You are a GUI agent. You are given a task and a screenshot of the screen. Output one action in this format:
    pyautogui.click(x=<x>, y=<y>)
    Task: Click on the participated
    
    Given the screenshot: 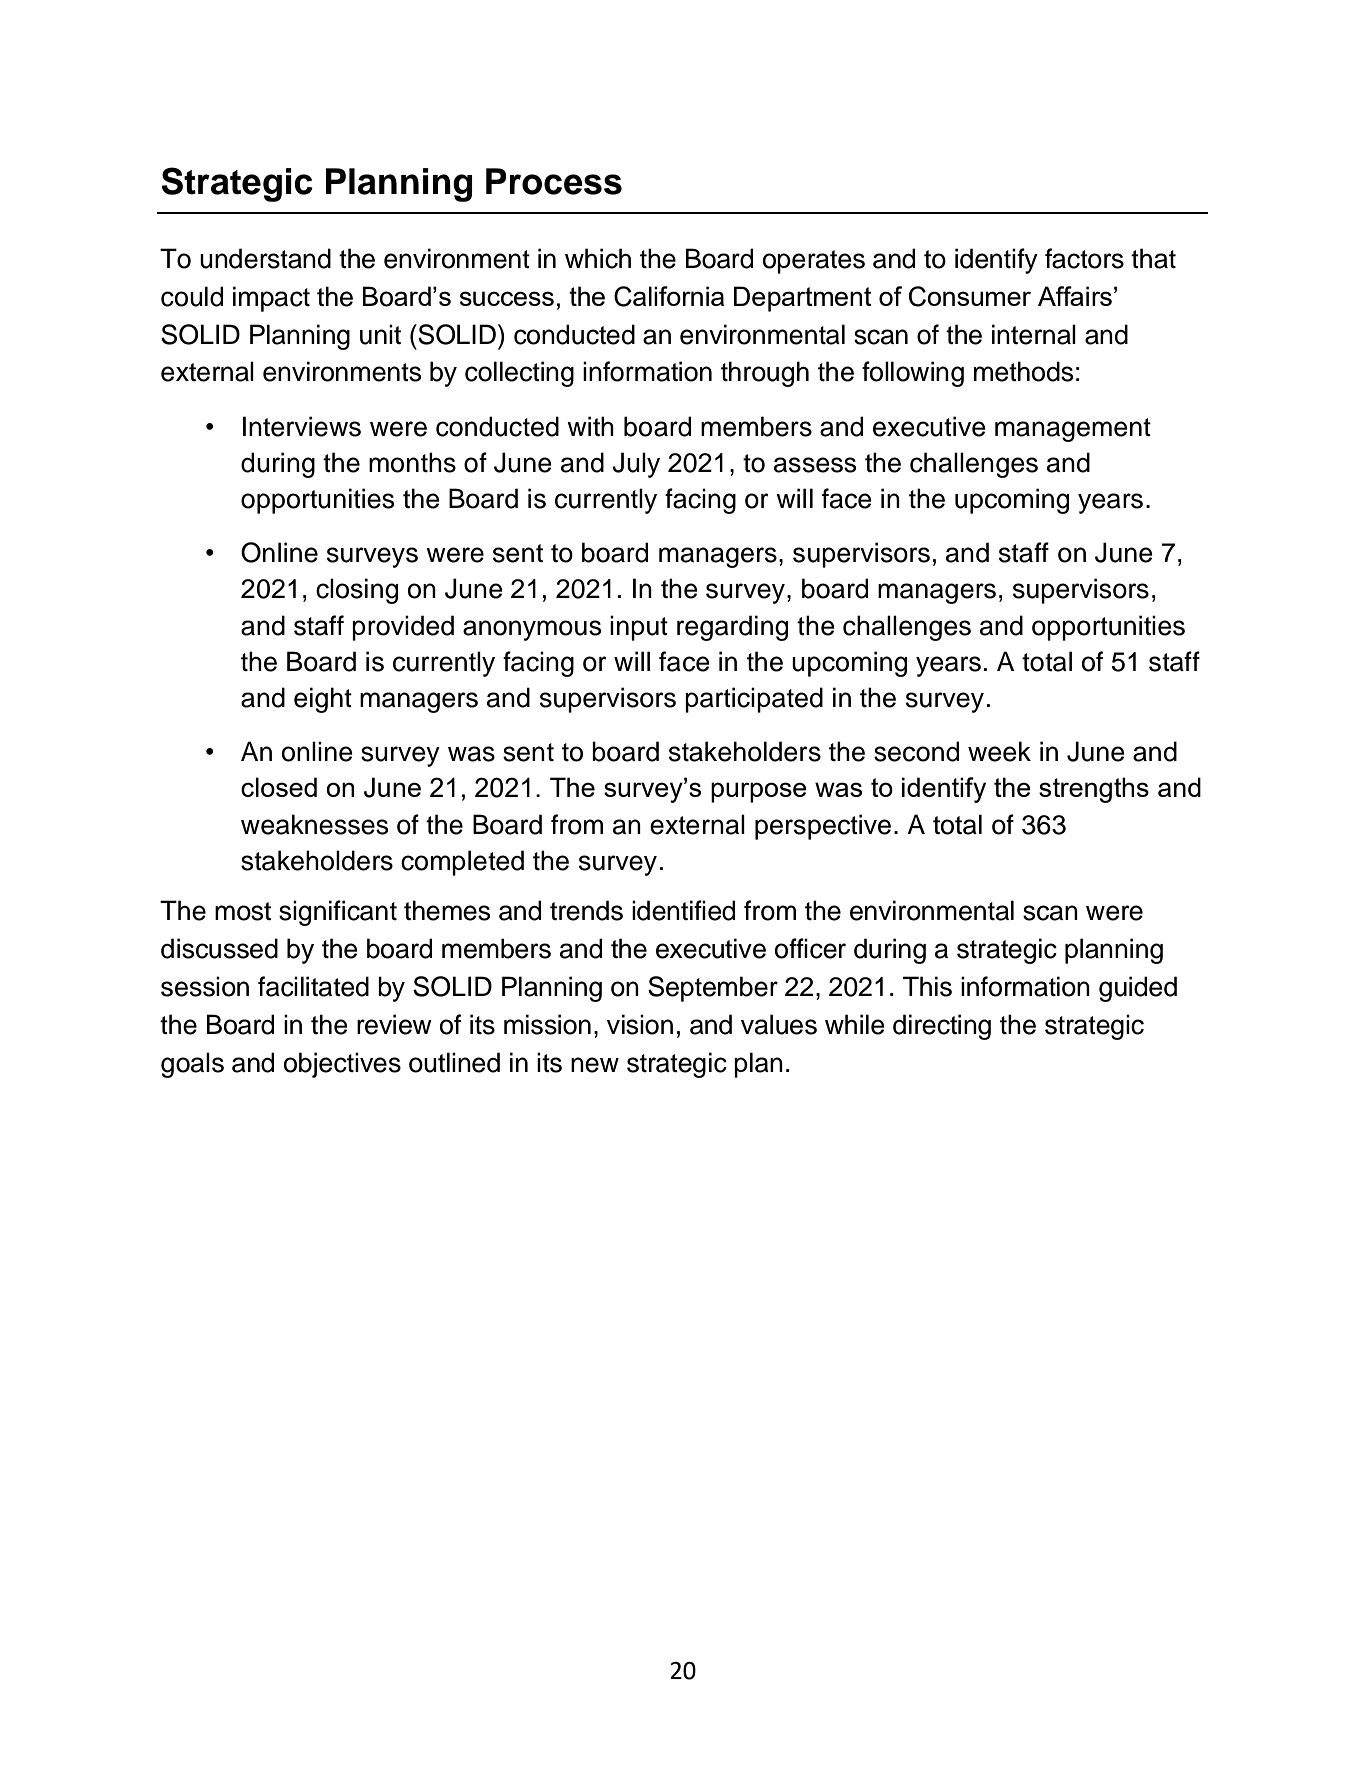 What is the action you would take?
    pyautogui.click(x=754, y=700)
